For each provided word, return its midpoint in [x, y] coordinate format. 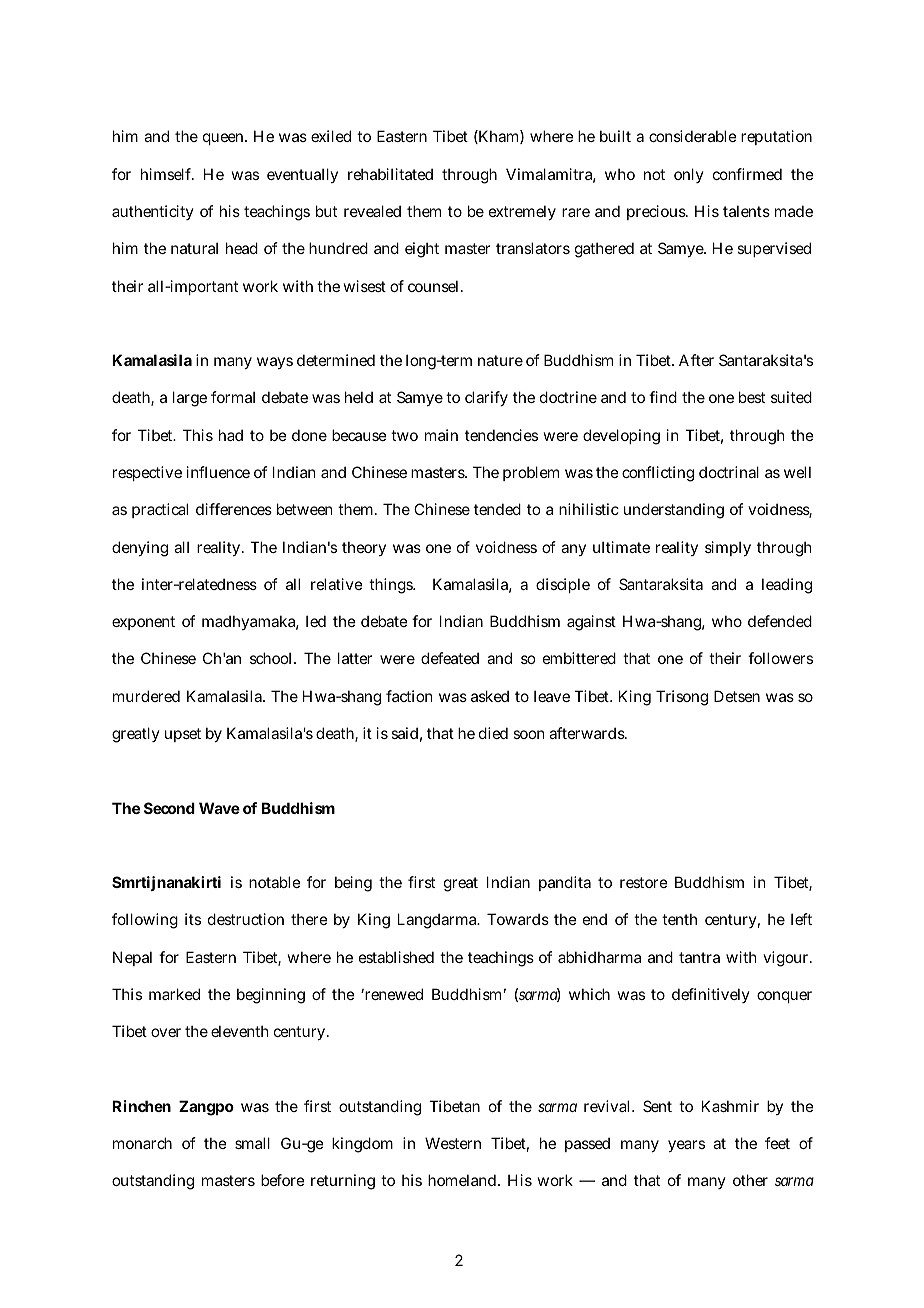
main [441, 435]
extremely [522, 212]
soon [528, 734]
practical [160, 510]
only [689, 175]
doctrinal [729, 472]
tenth [679, 919]
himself [167, 174]
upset [183, 735]
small [252, 1143]
